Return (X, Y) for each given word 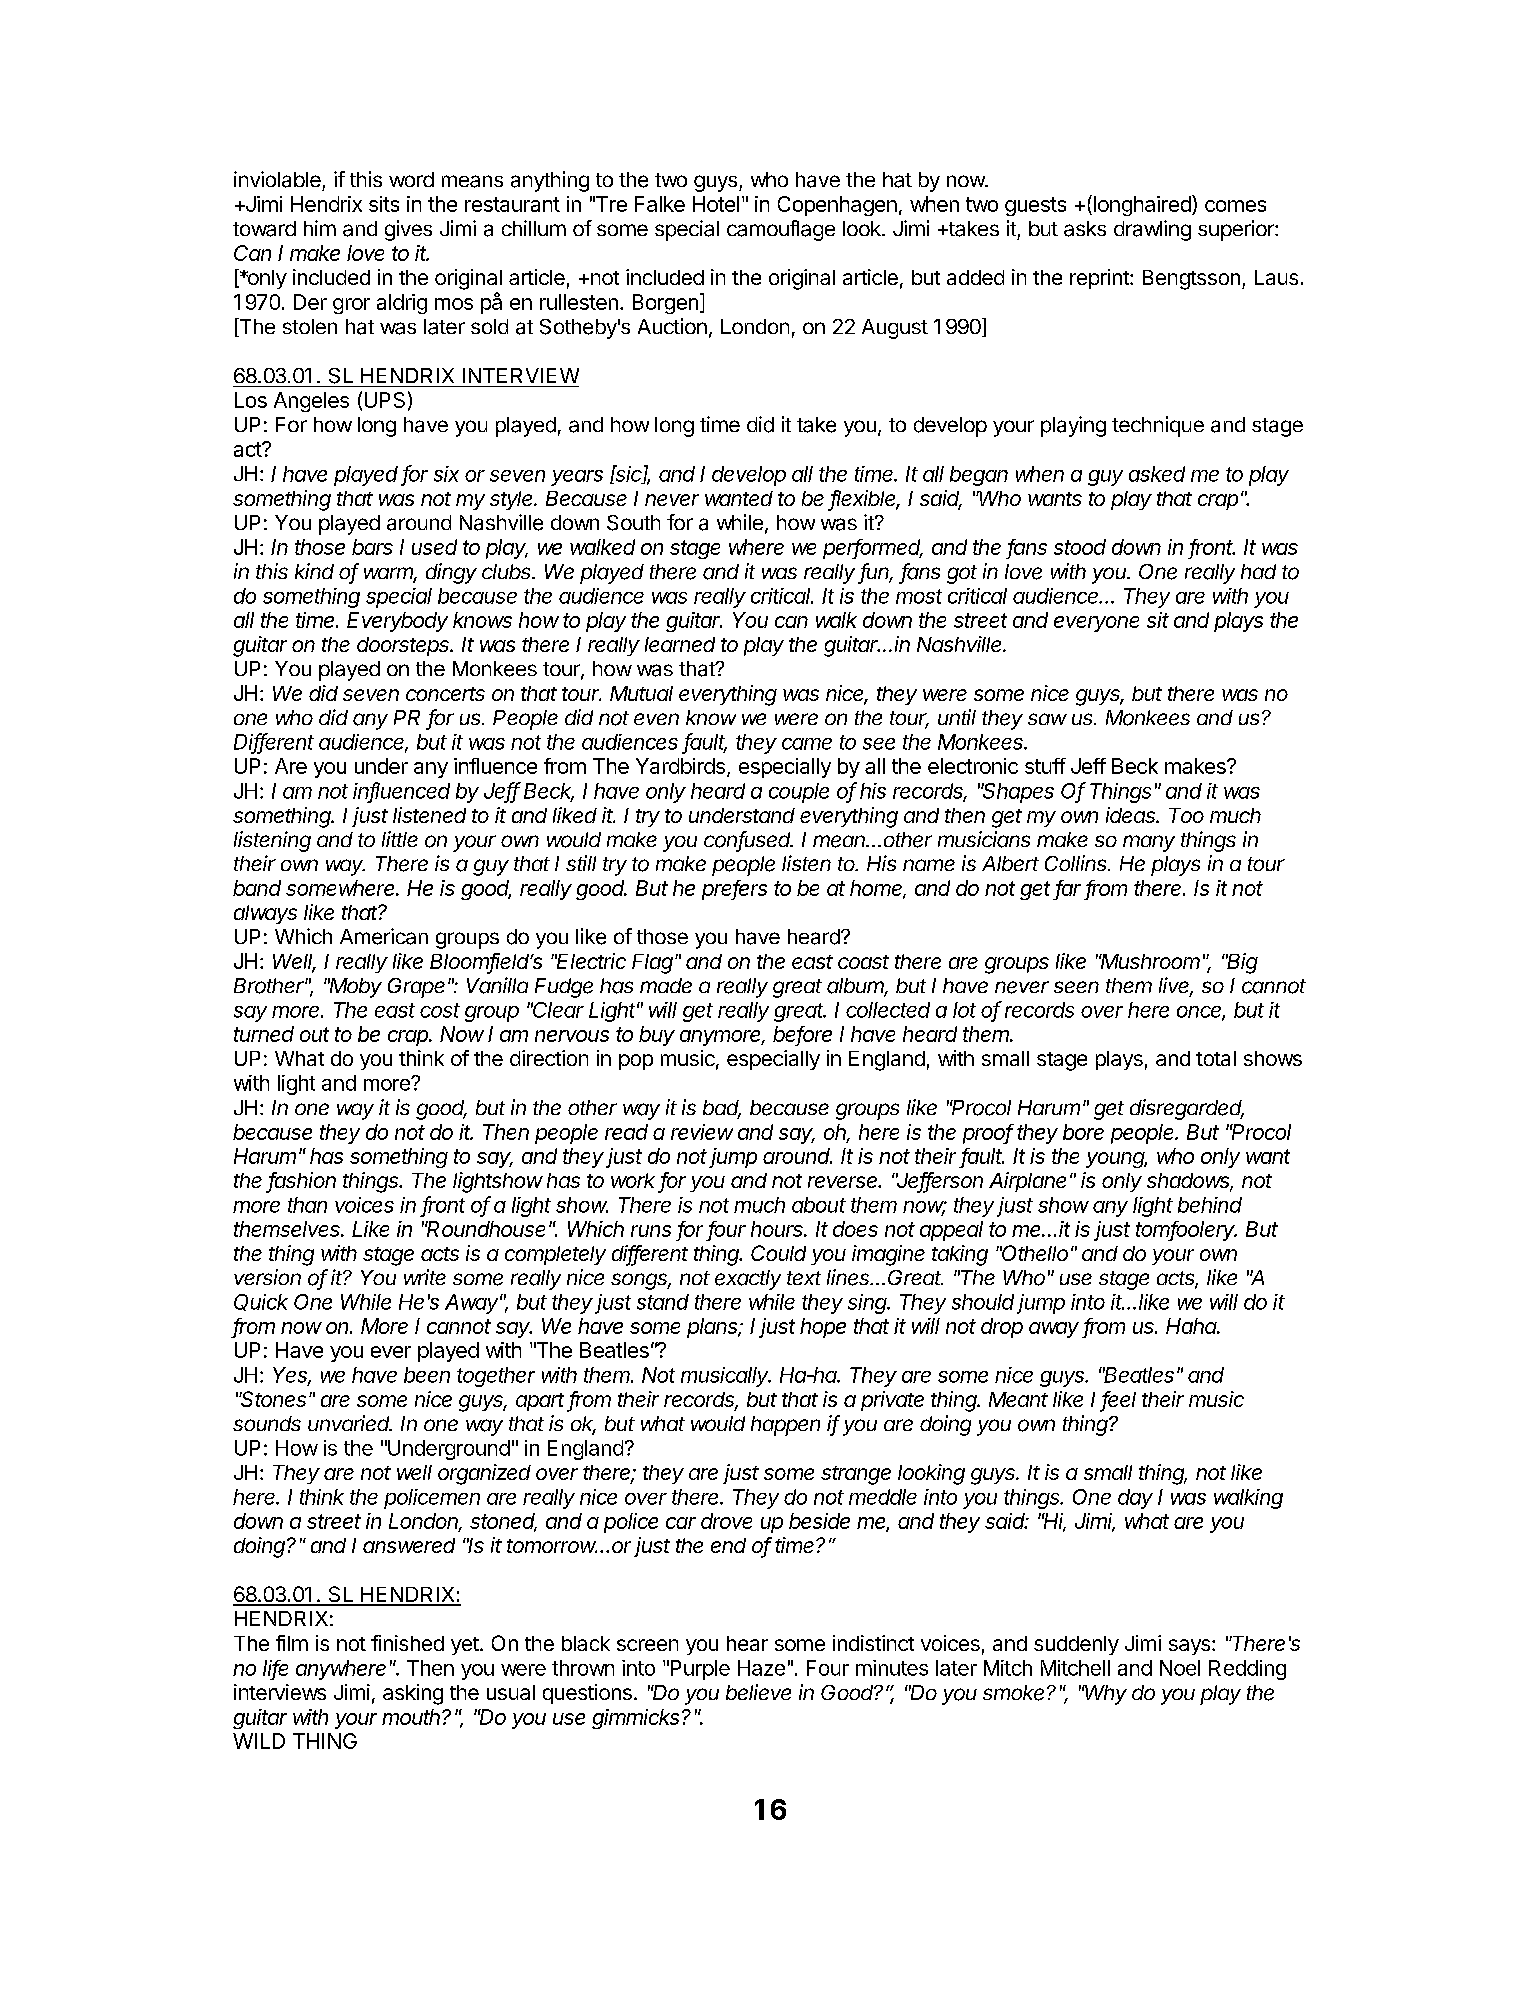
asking (413, 1694)
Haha (1192, 1326)
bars (372, 547)
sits (384, 204)
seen (1076, 987)
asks (1085, 229)
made (666, 985)
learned (680, 644)
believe (758, 1692)
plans (714, 1328)
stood (1080, 547)
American (384, 936)
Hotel (716, 204)
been (427, 1375)
